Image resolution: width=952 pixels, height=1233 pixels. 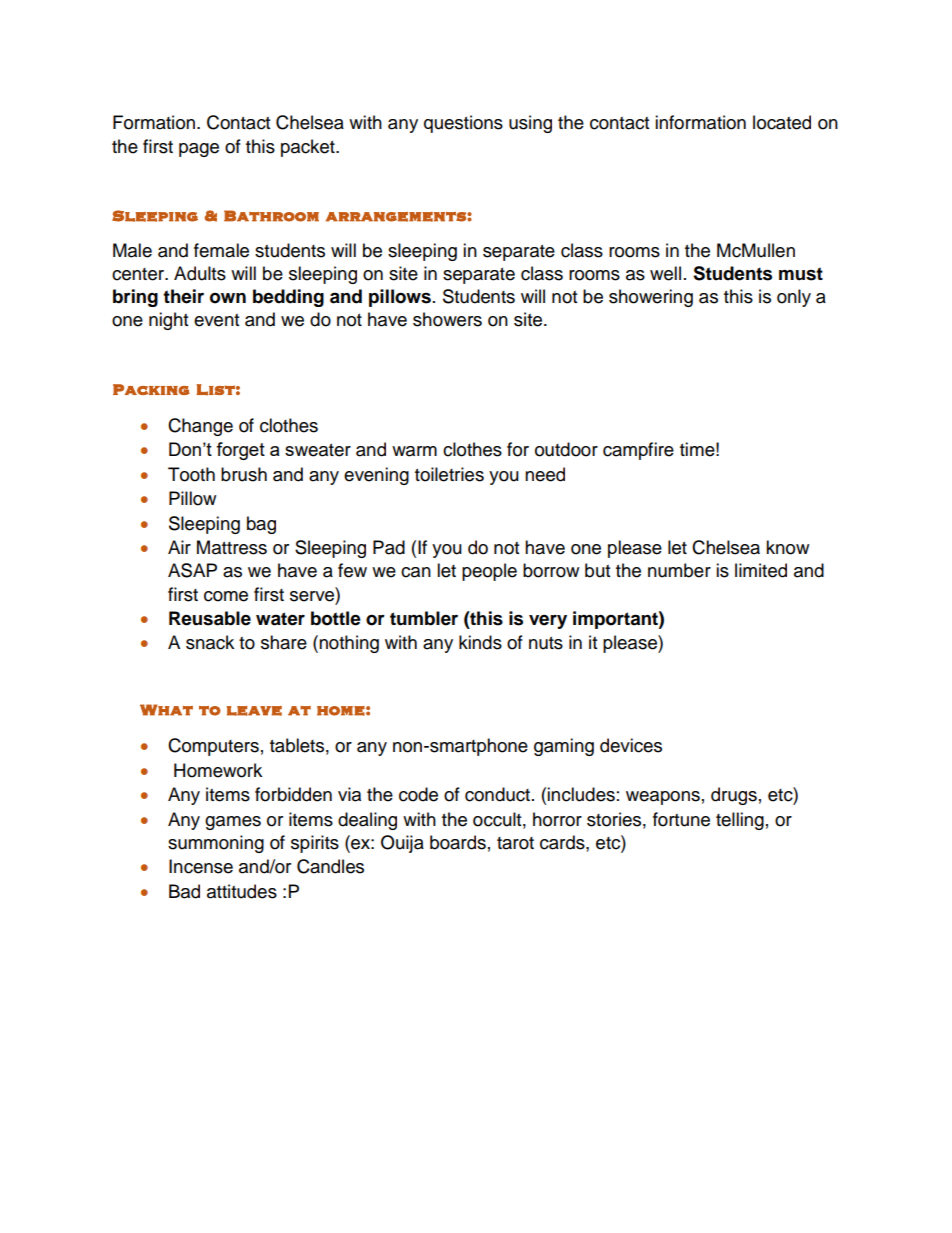 I want to click on boards, so click(x=458, y=842).
